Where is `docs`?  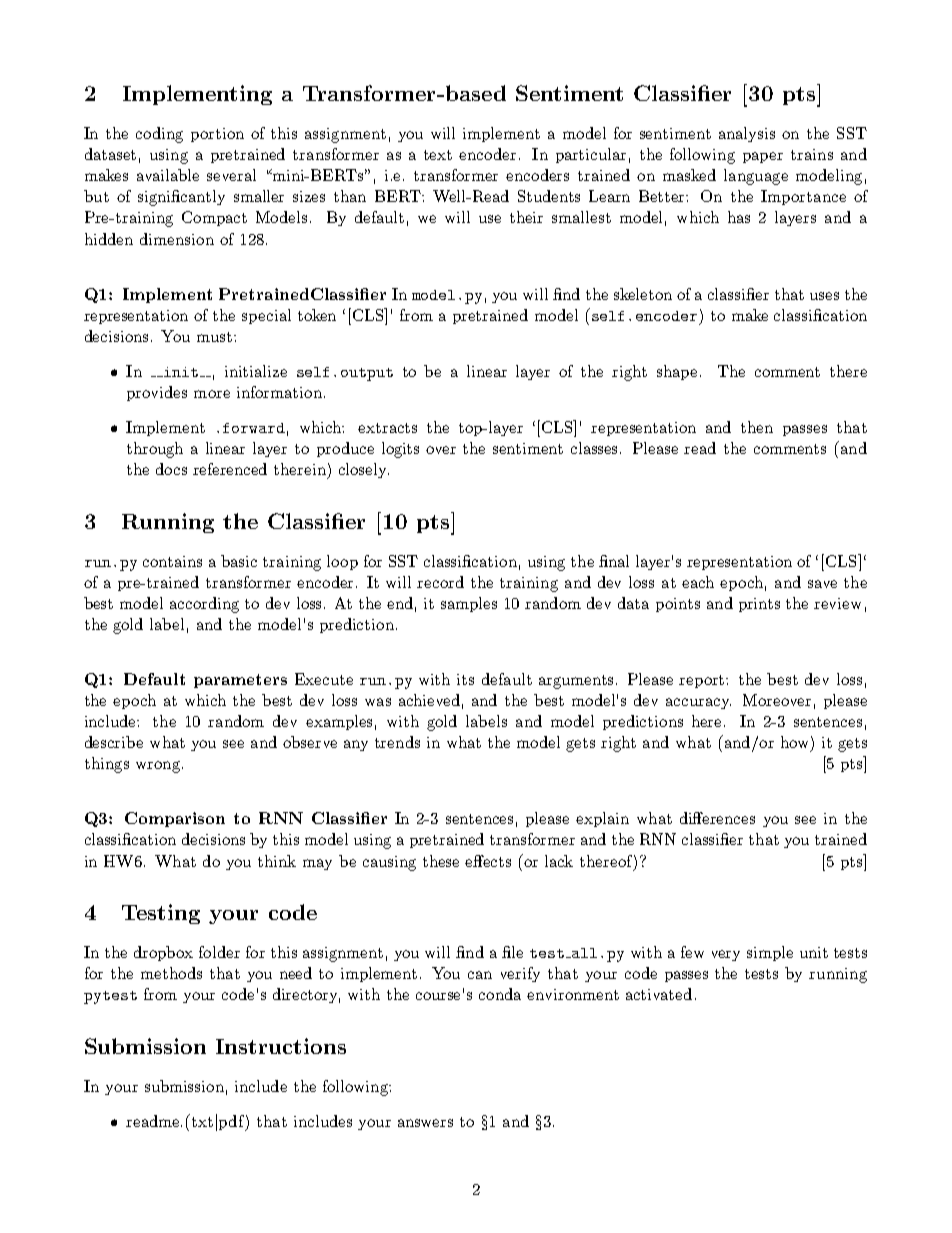 docs is located at coordinates (171, 469).
